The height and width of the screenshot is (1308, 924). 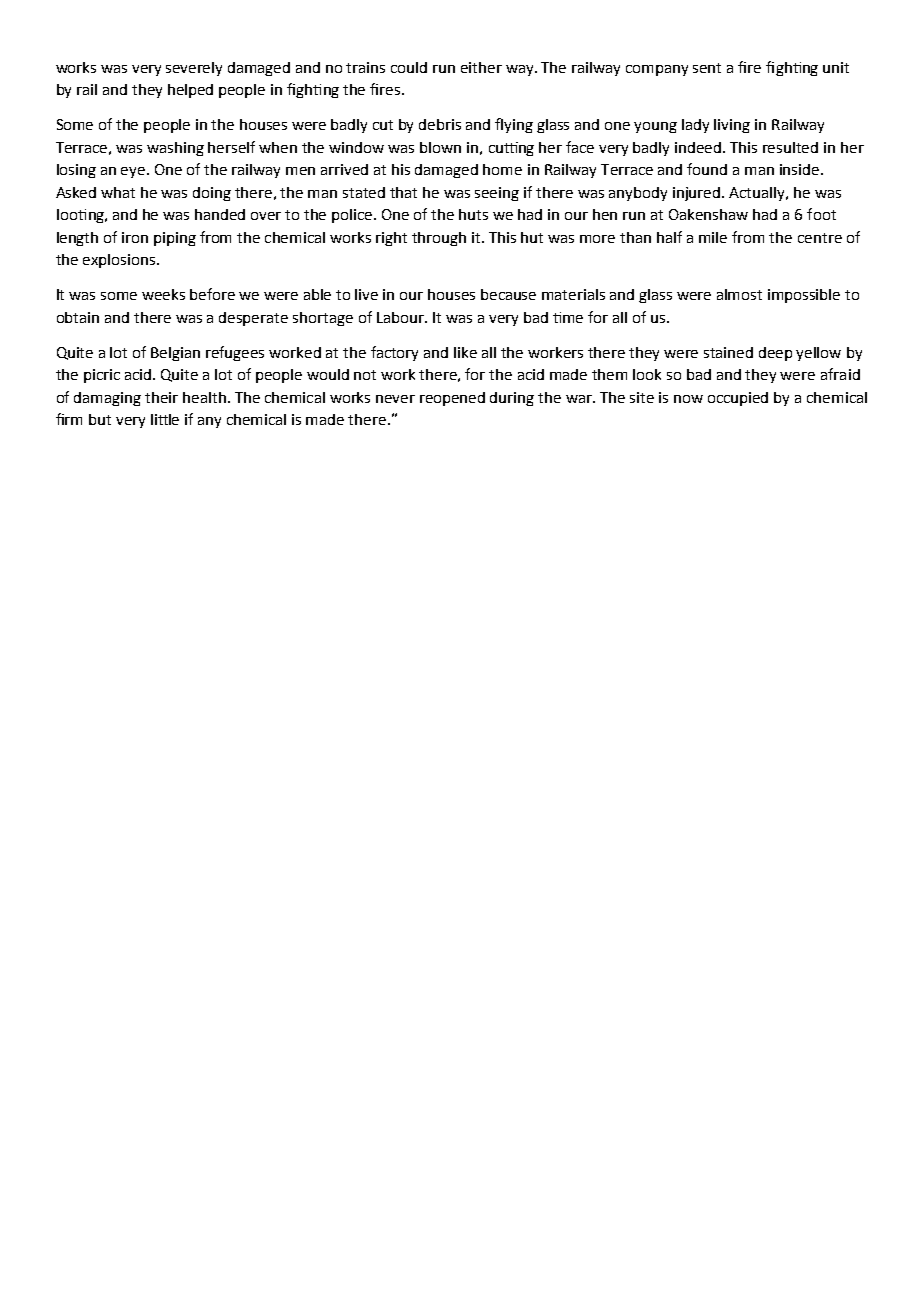 What do you see at coordinates (212, 194) in the screenshot?
I see `doing` at bounding box center [212, 194].
